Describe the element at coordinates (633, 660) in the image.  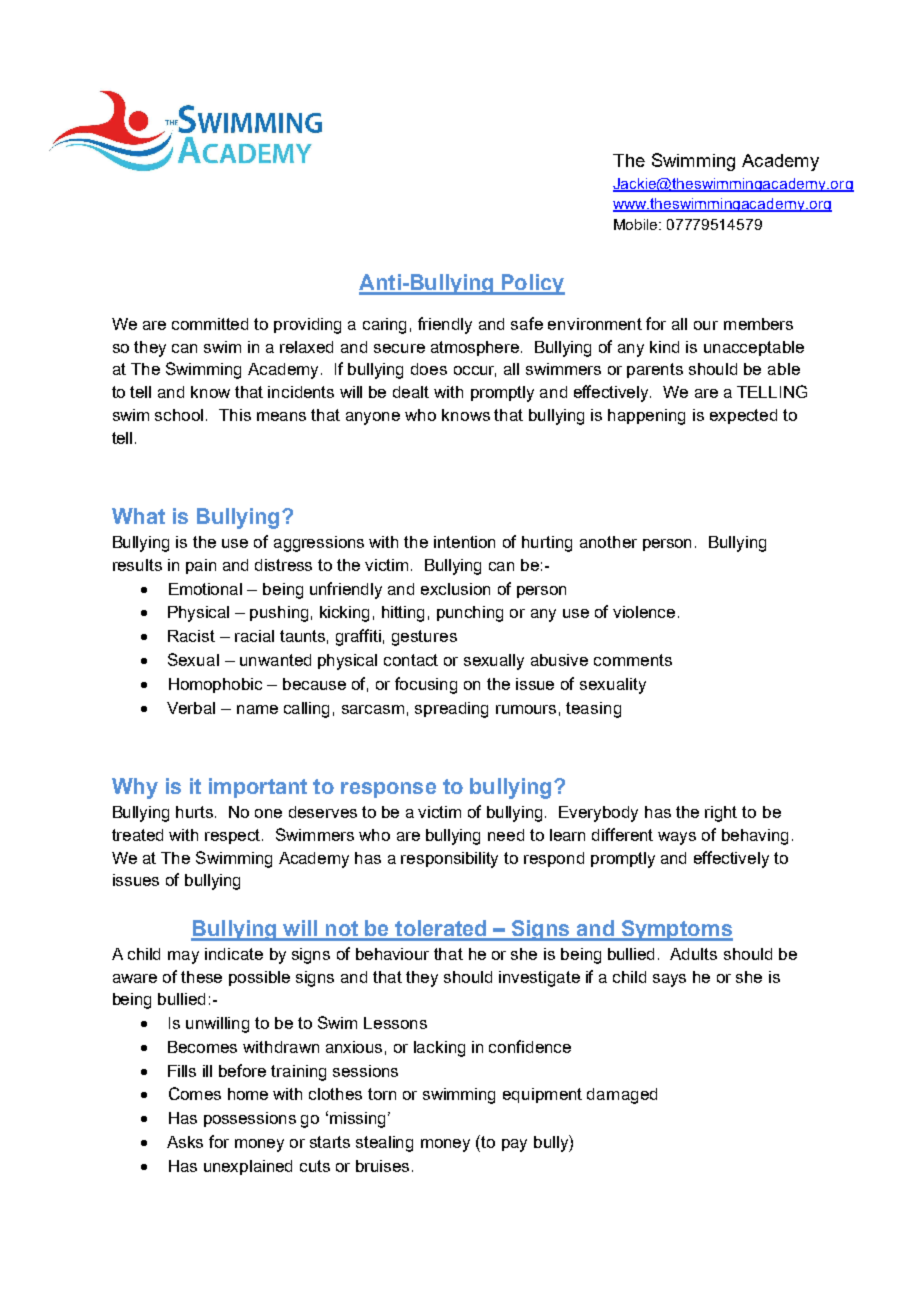
I see `comments` at that location.
